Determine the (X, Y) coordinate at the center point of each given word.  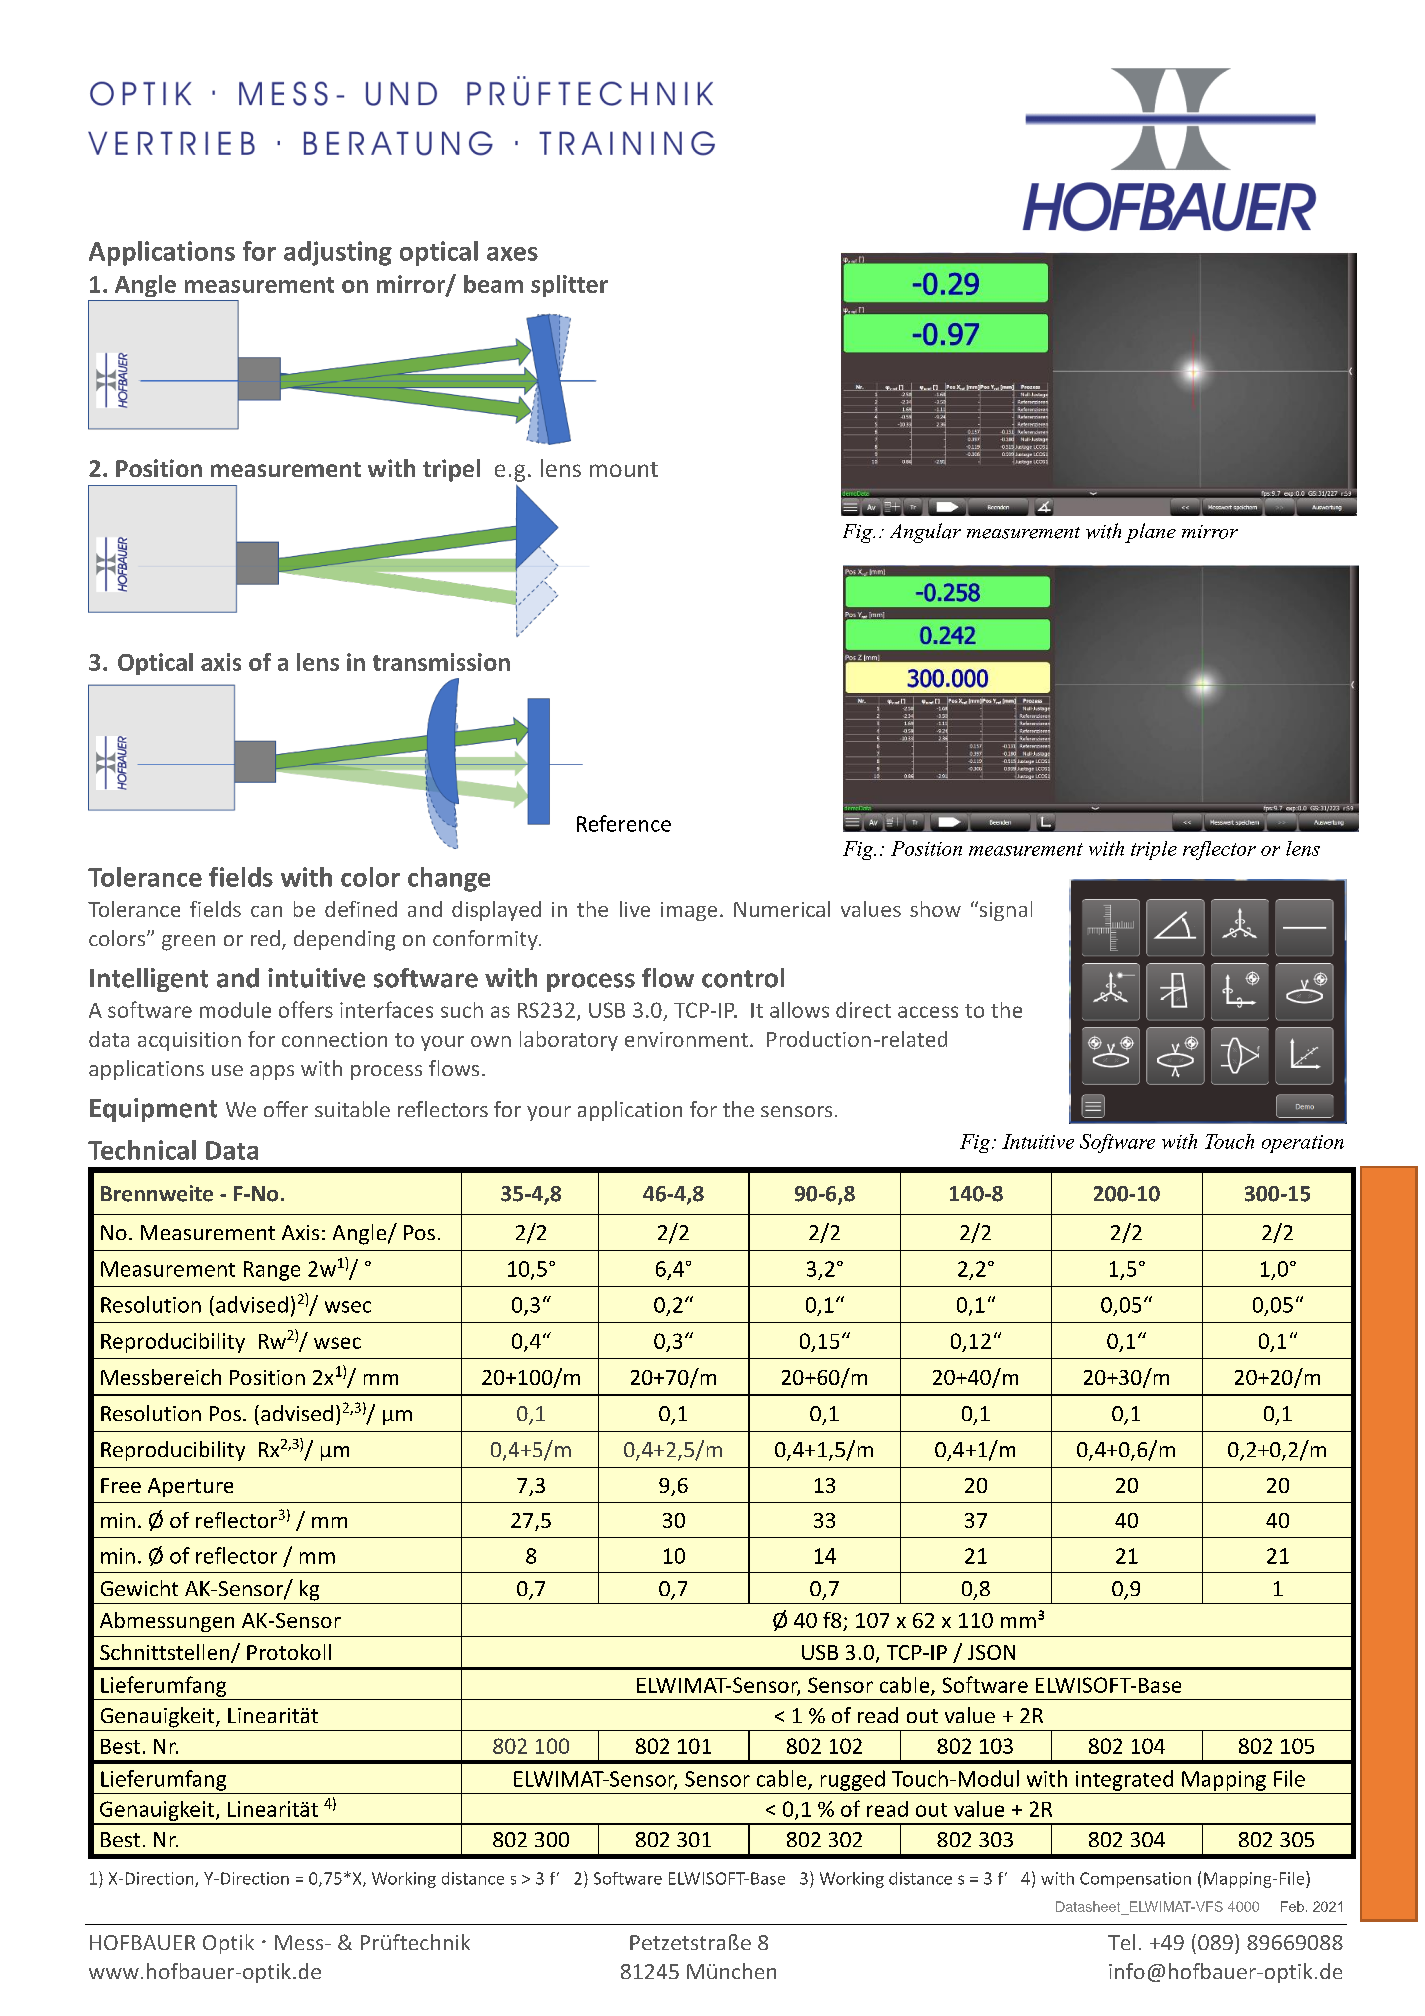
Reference (624, 823)
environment (686, 1039)
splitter (569, 286)
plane (1150, 533)
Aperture (190, 1487)
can (266, 911)
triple (1154, 850)
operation (1303, 1144)
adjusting (338, 253)
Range (272, 1271)
